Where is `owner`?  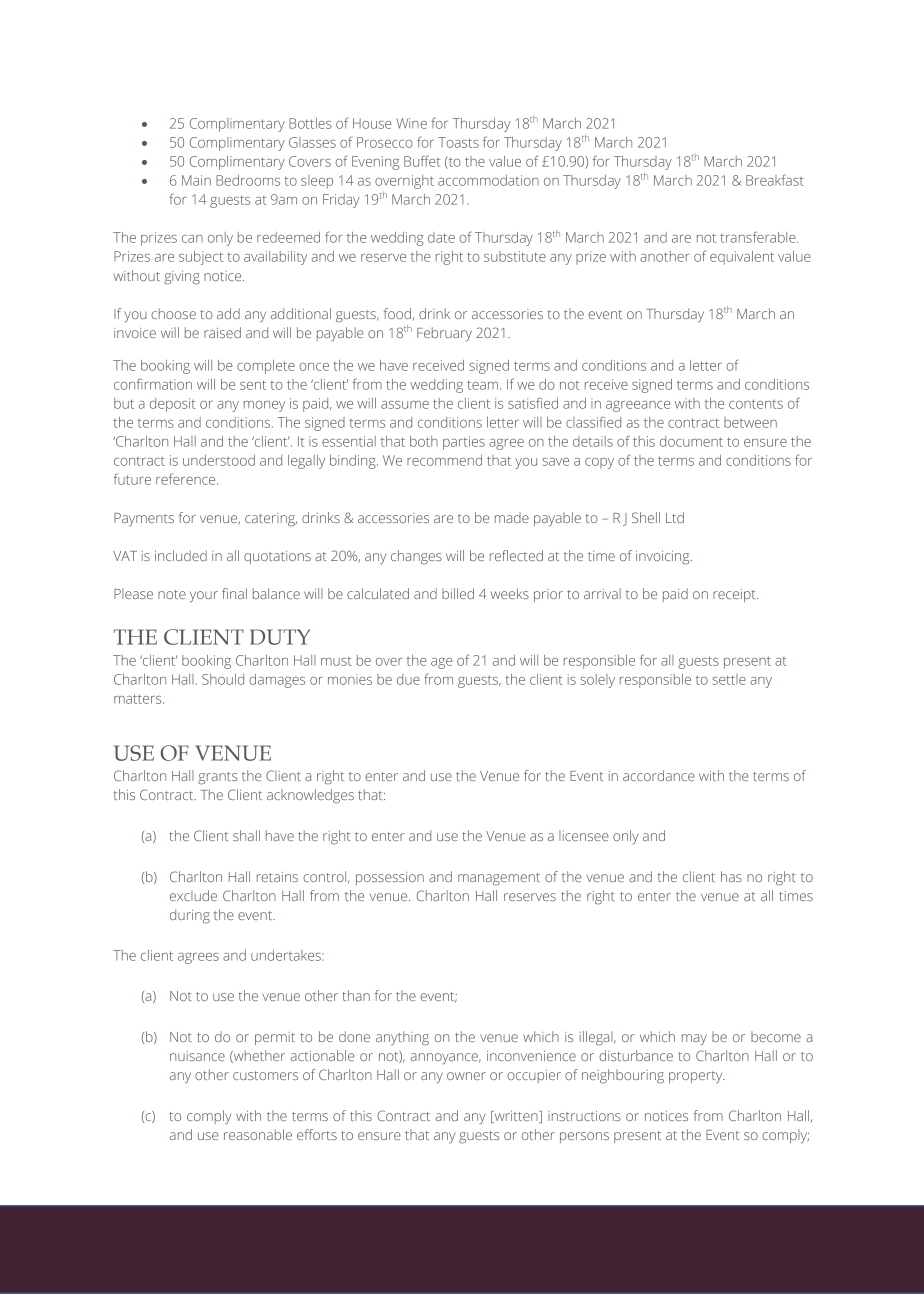
owner is located at coordinates (466, 1076).
